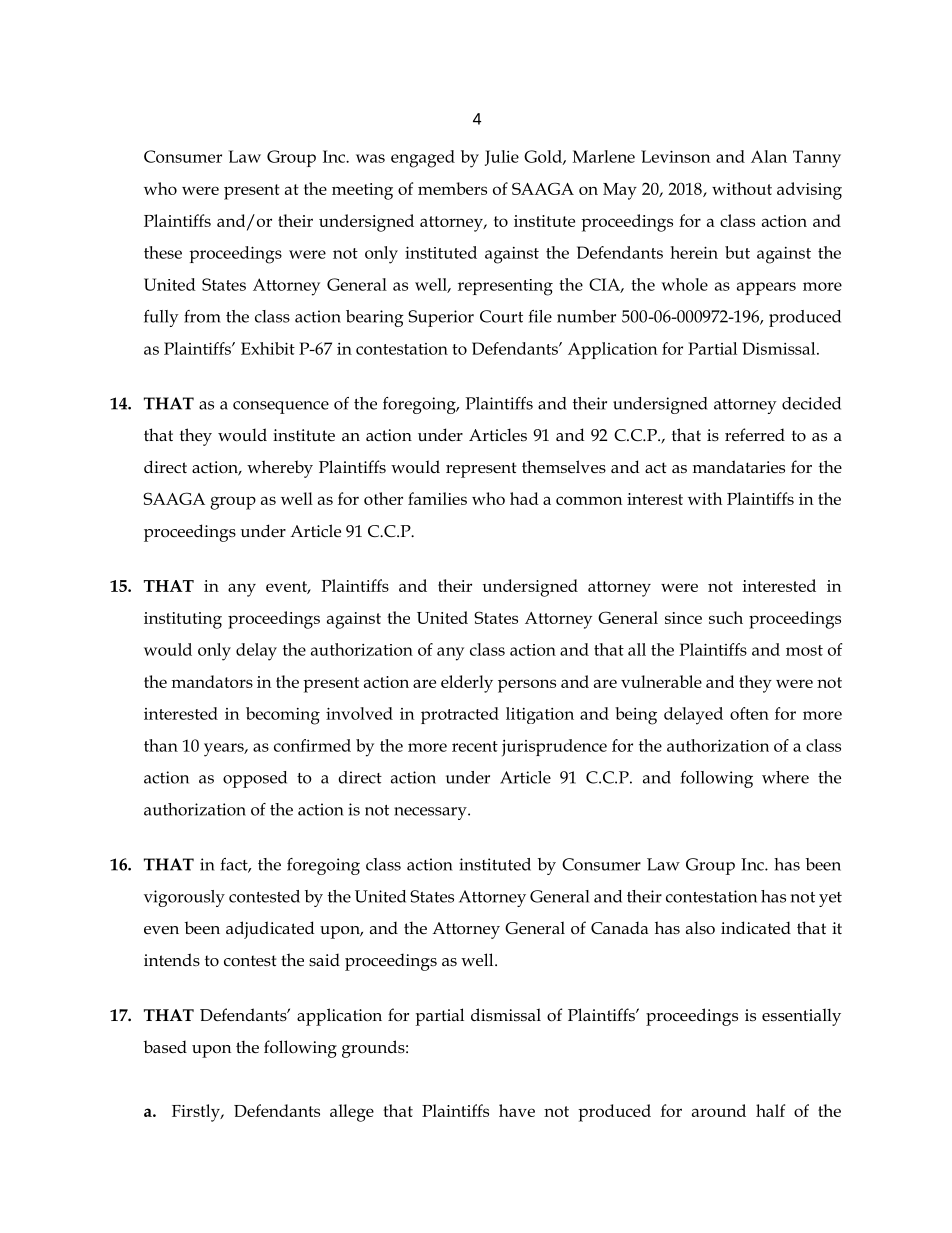 The width and height of the screenshot is (952, 1233). What do you see at coordinates (475, 746) in the screenshot?
I see `recent` at bounding box center [475, 746].
